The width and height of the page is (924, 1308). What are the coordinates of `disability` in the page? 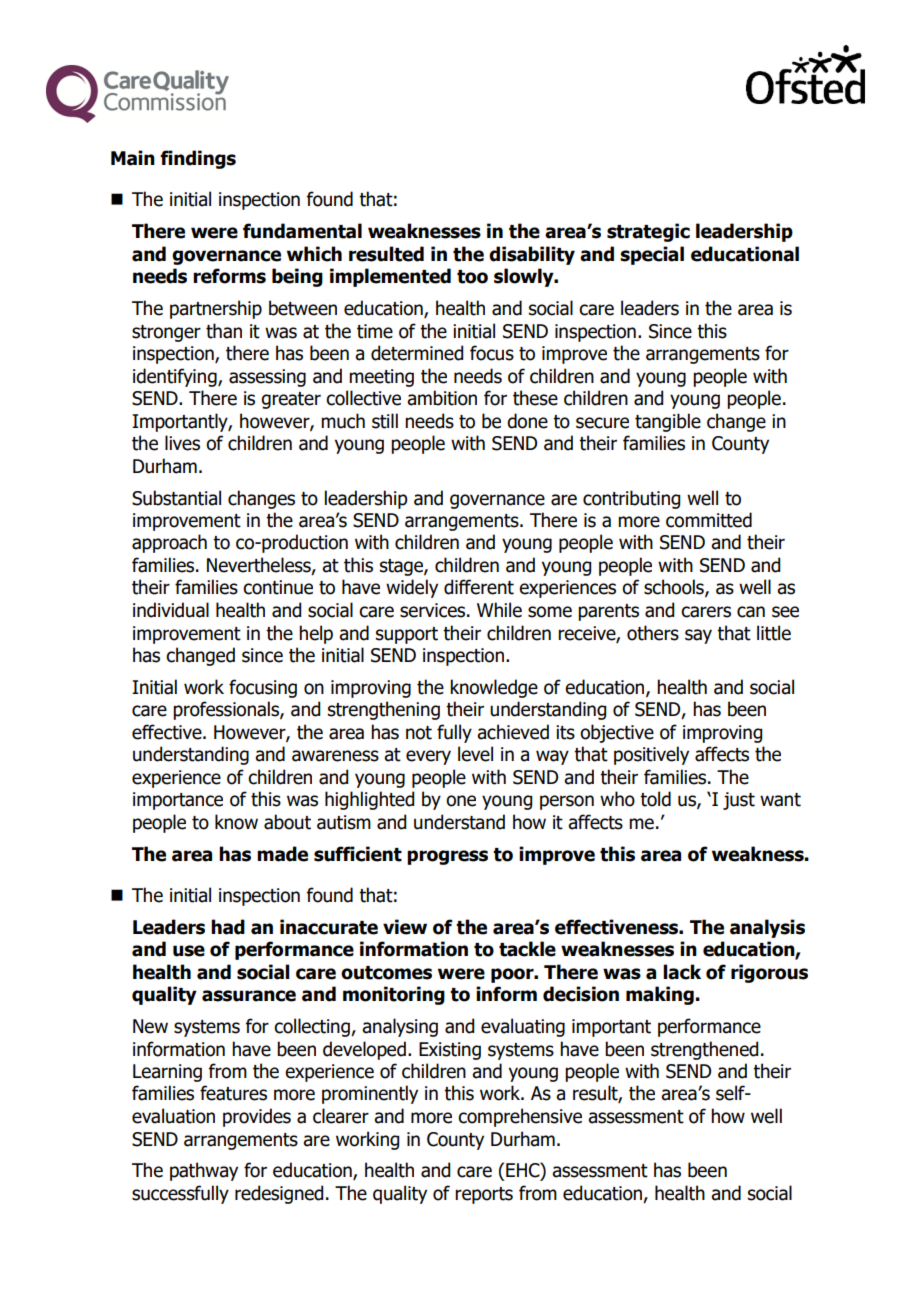 It's located at (532, 255).
